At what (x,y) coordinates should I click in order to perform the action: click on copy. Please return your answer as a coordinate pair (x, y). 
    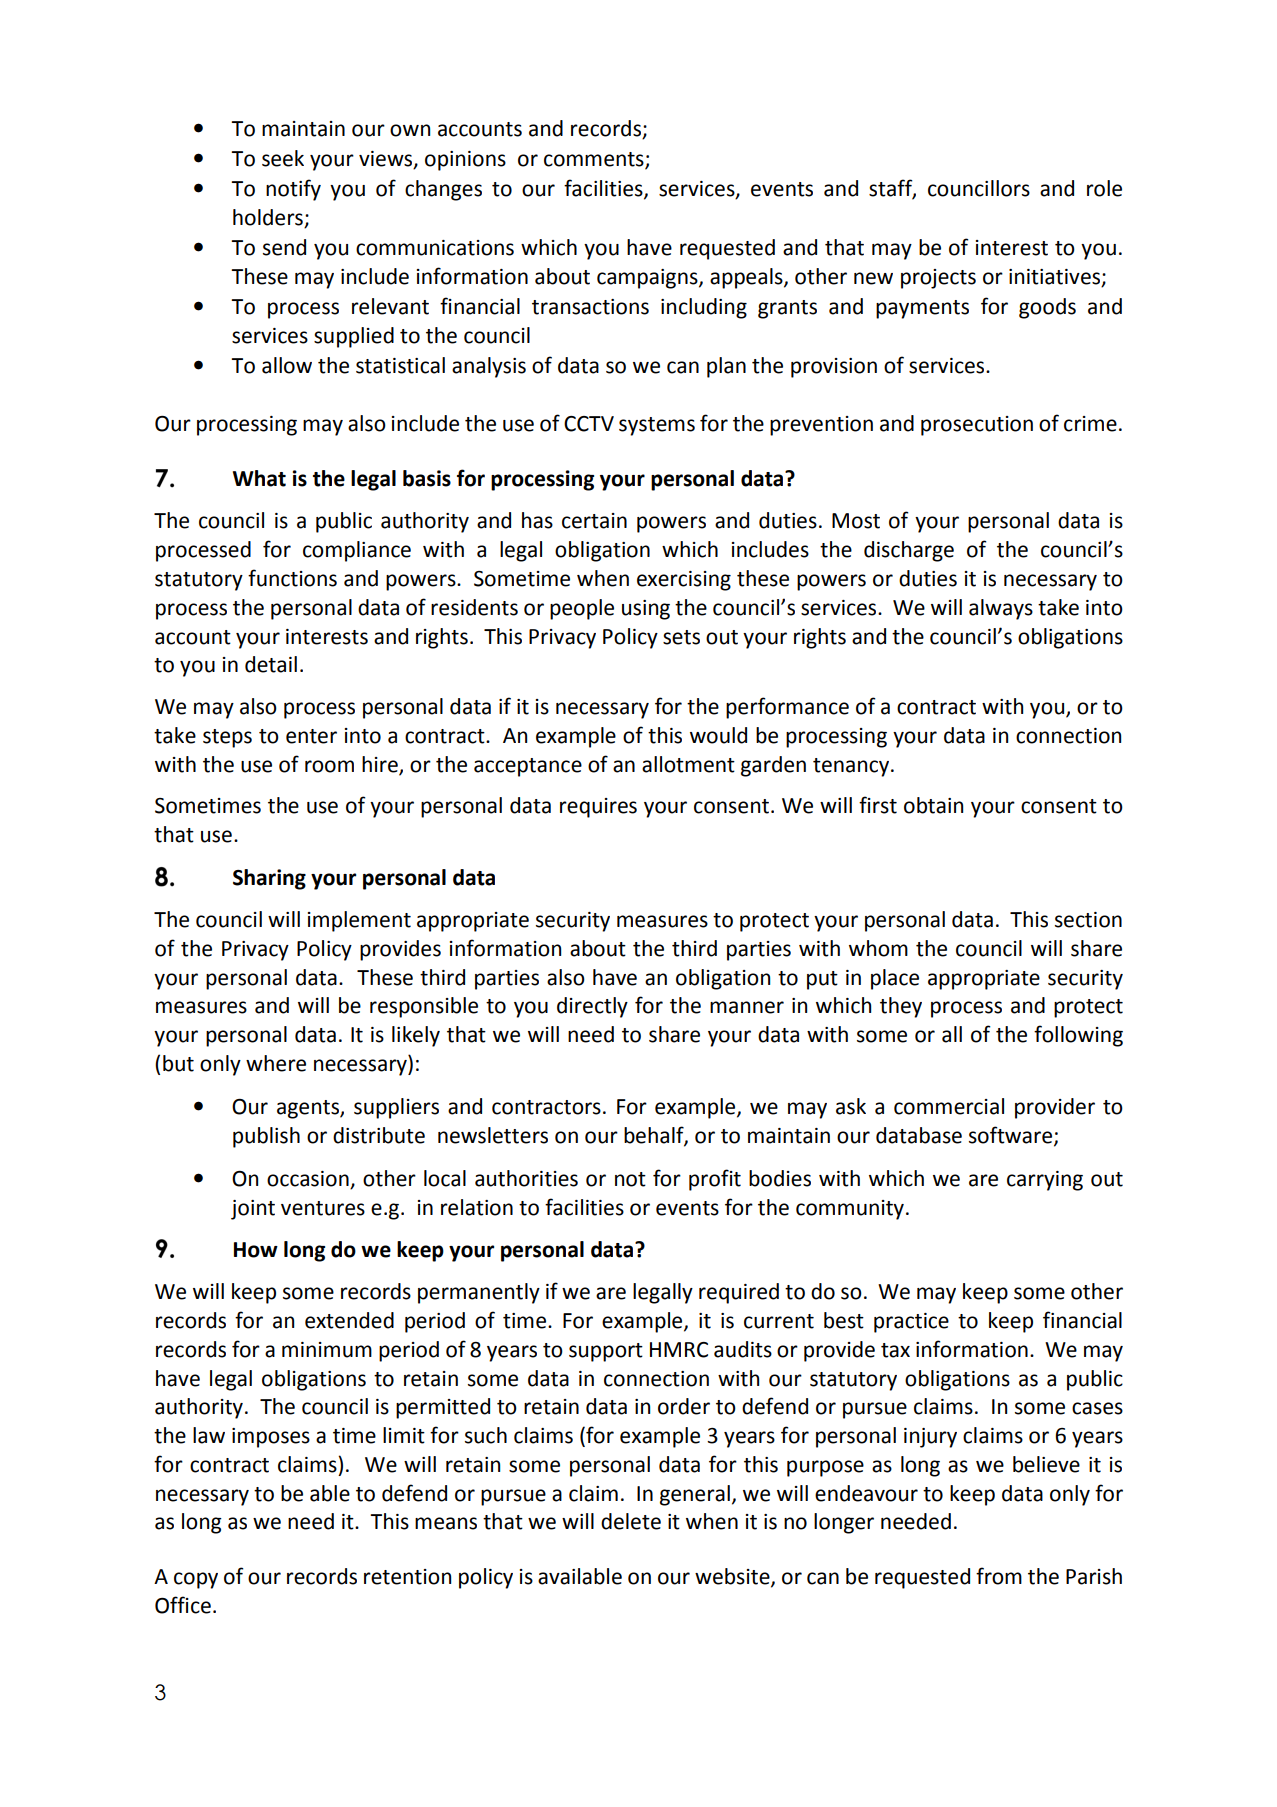
    Looking at the image, I should click on (196, 1580).
